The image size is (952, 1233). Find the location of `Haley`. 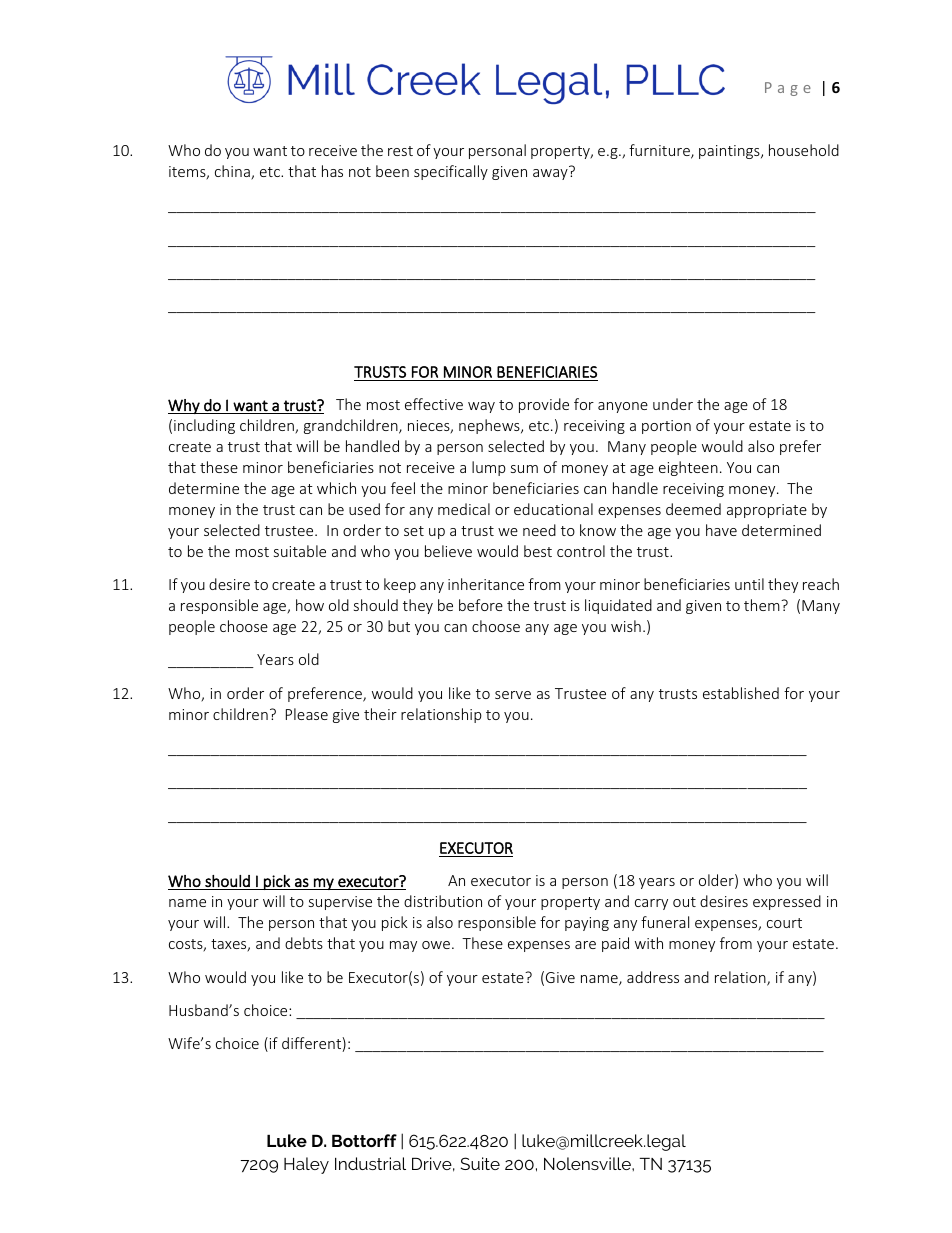

Haley is located at coordinates (306, 1165).
